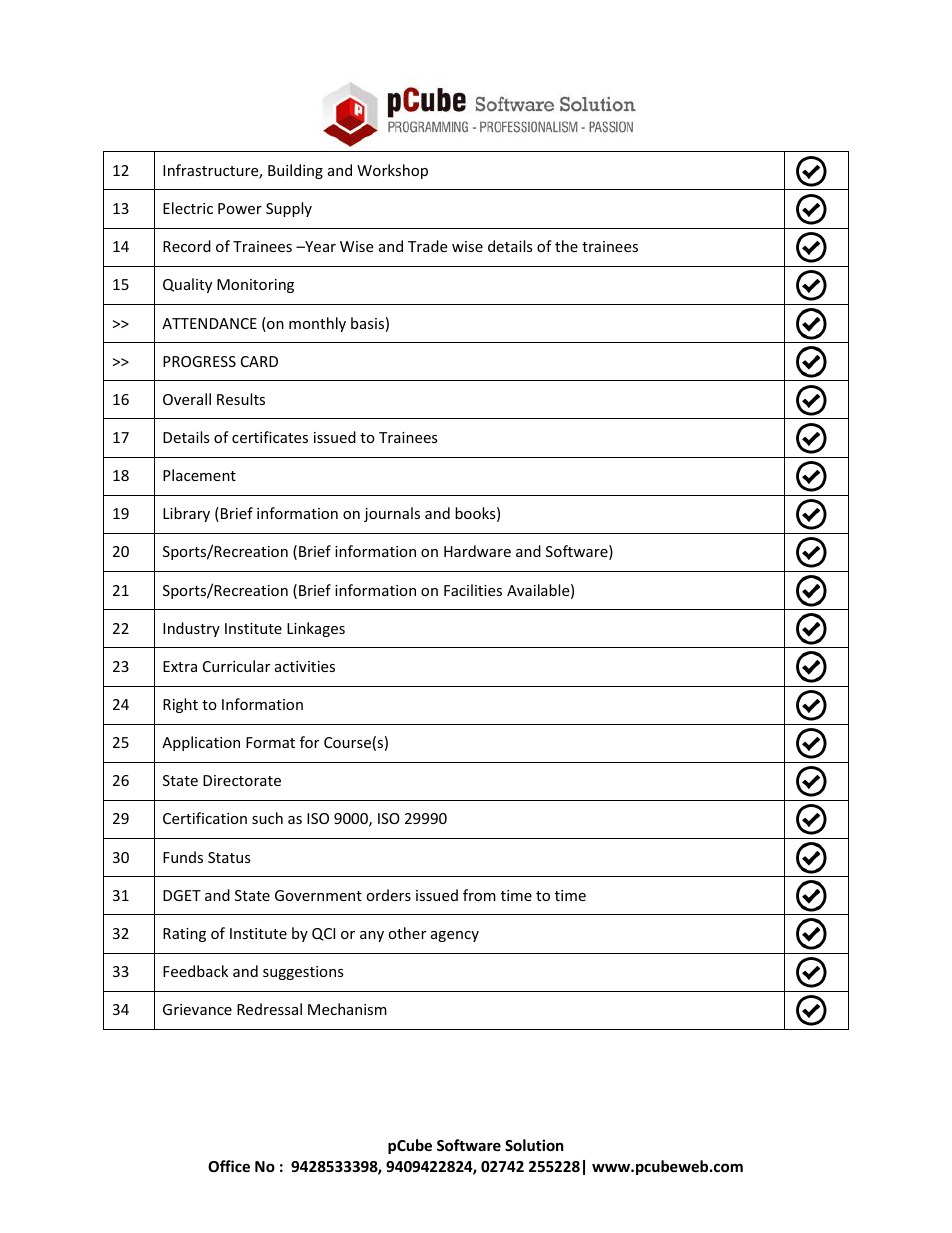 This image has width=952, height=1233. Describe the element at coordinates (236, 666) in the image. I see `Curricular` at that location.
